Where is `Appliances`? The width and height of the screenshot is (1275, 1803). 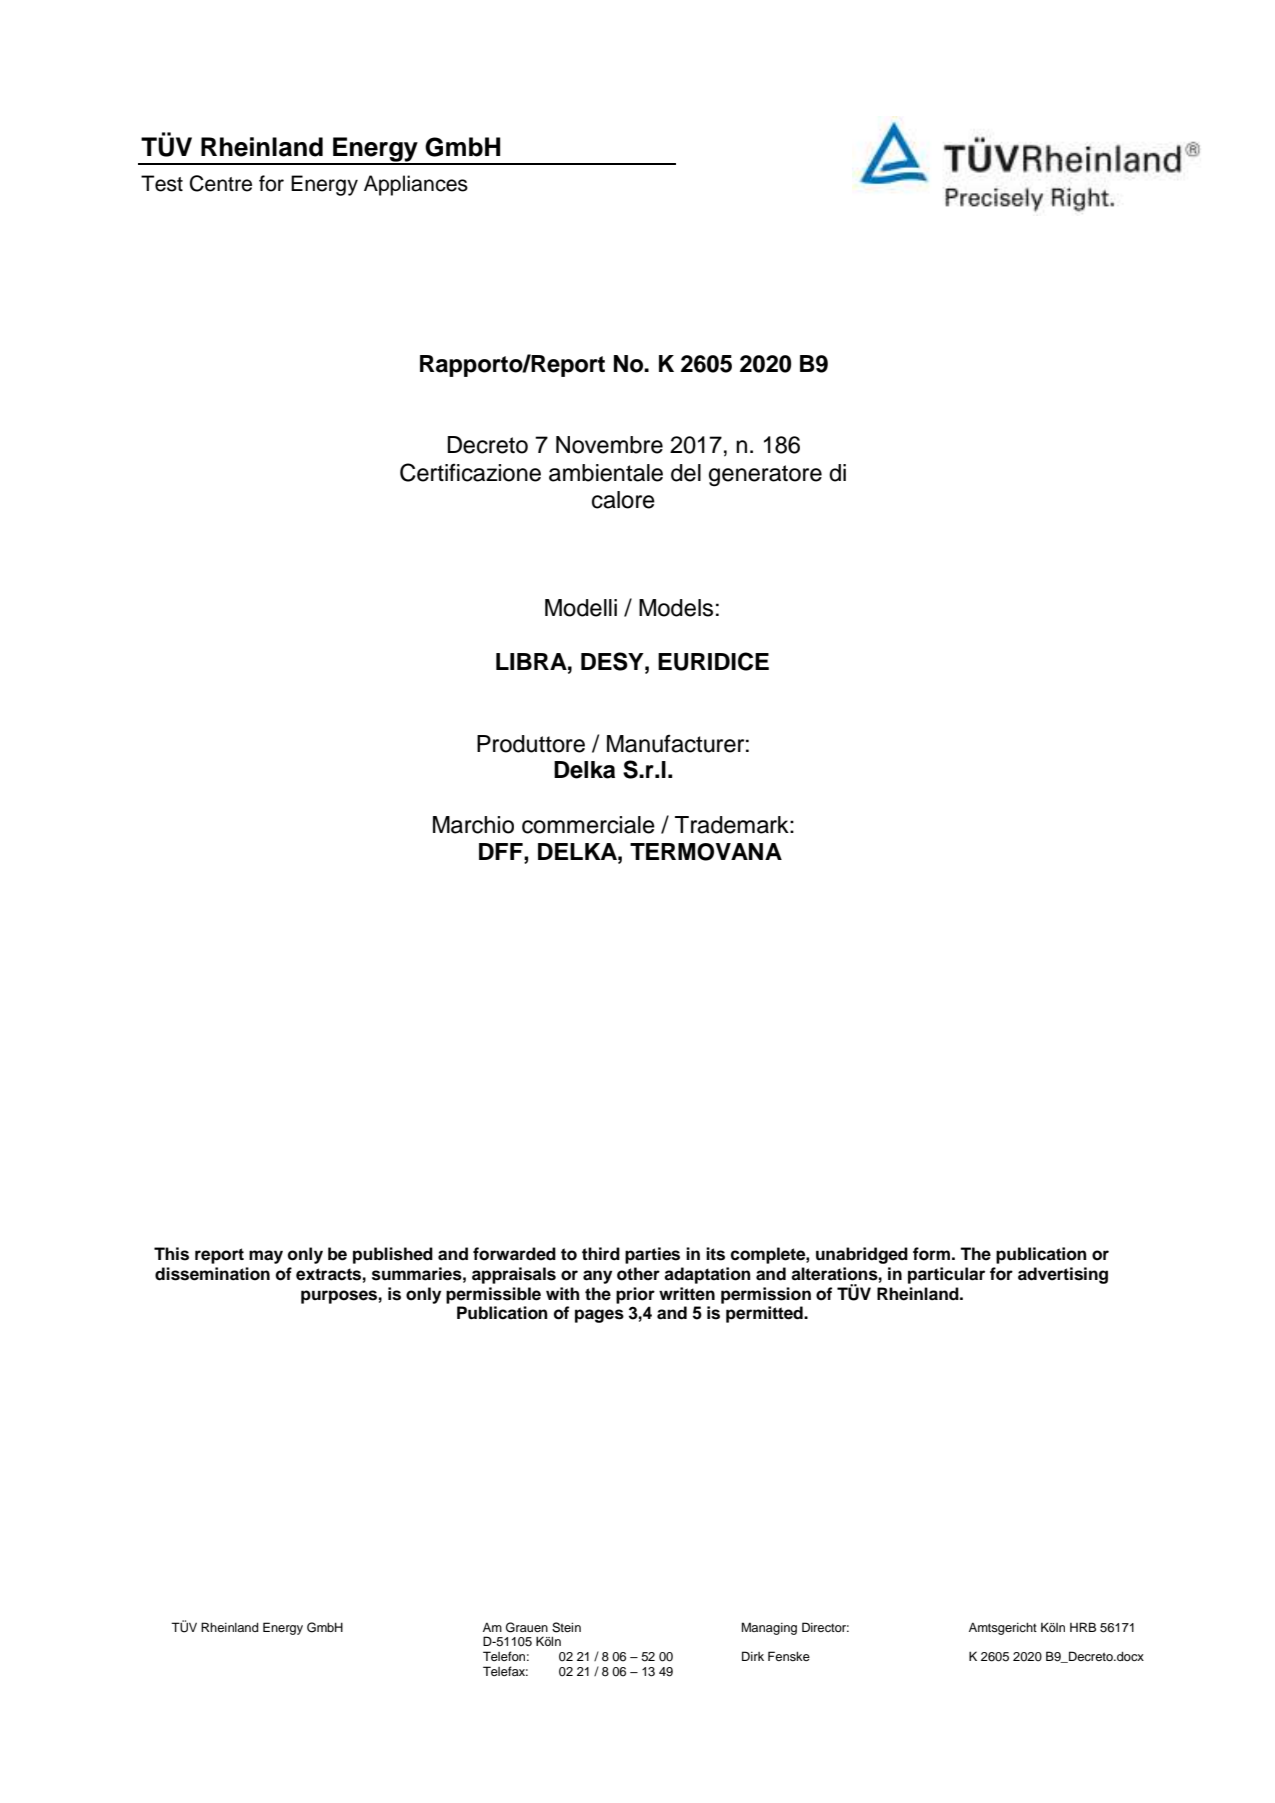
Appliances is located at coordinates (416, 185).
